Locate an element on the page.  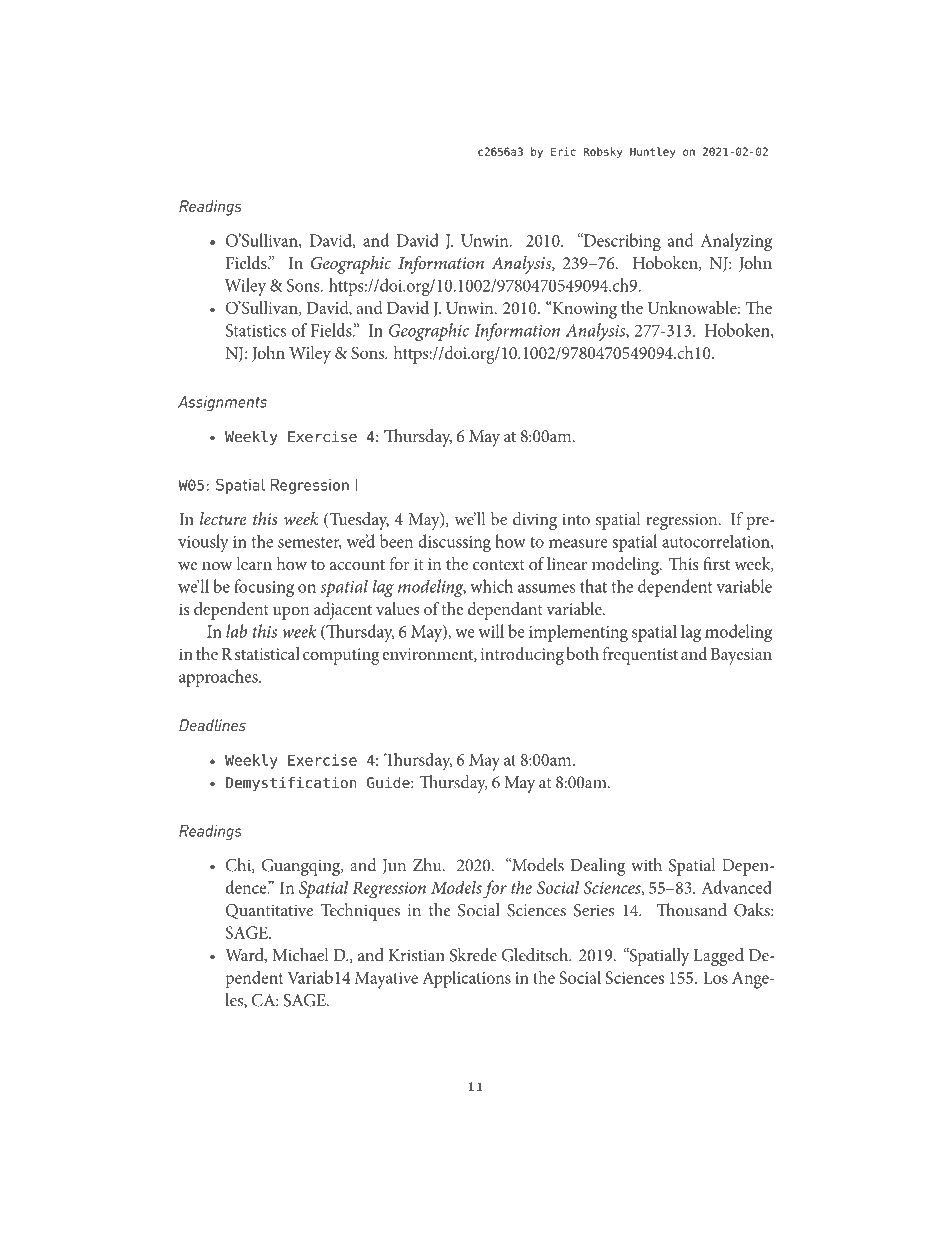
Jun is located at coordinates (394, 866).
